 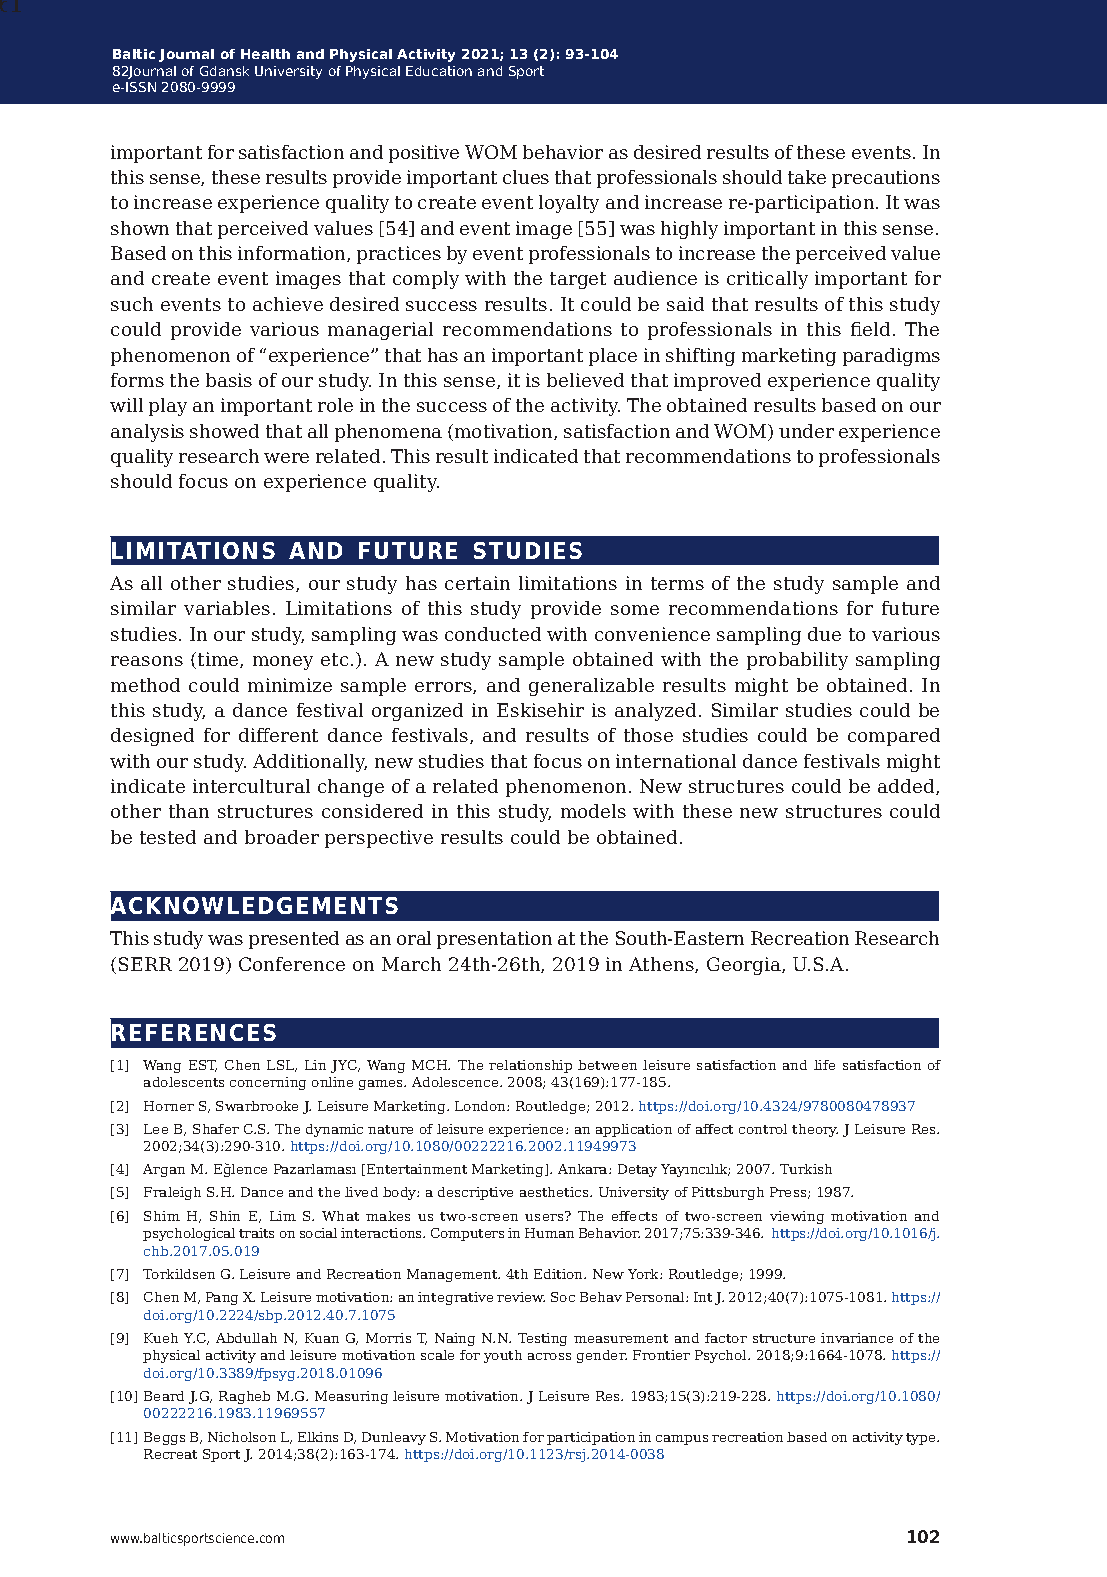 What do you see at coordinates (242, 1437) in the screenshot?
I see `Nicholson` at bounding box center [242, 1437].
